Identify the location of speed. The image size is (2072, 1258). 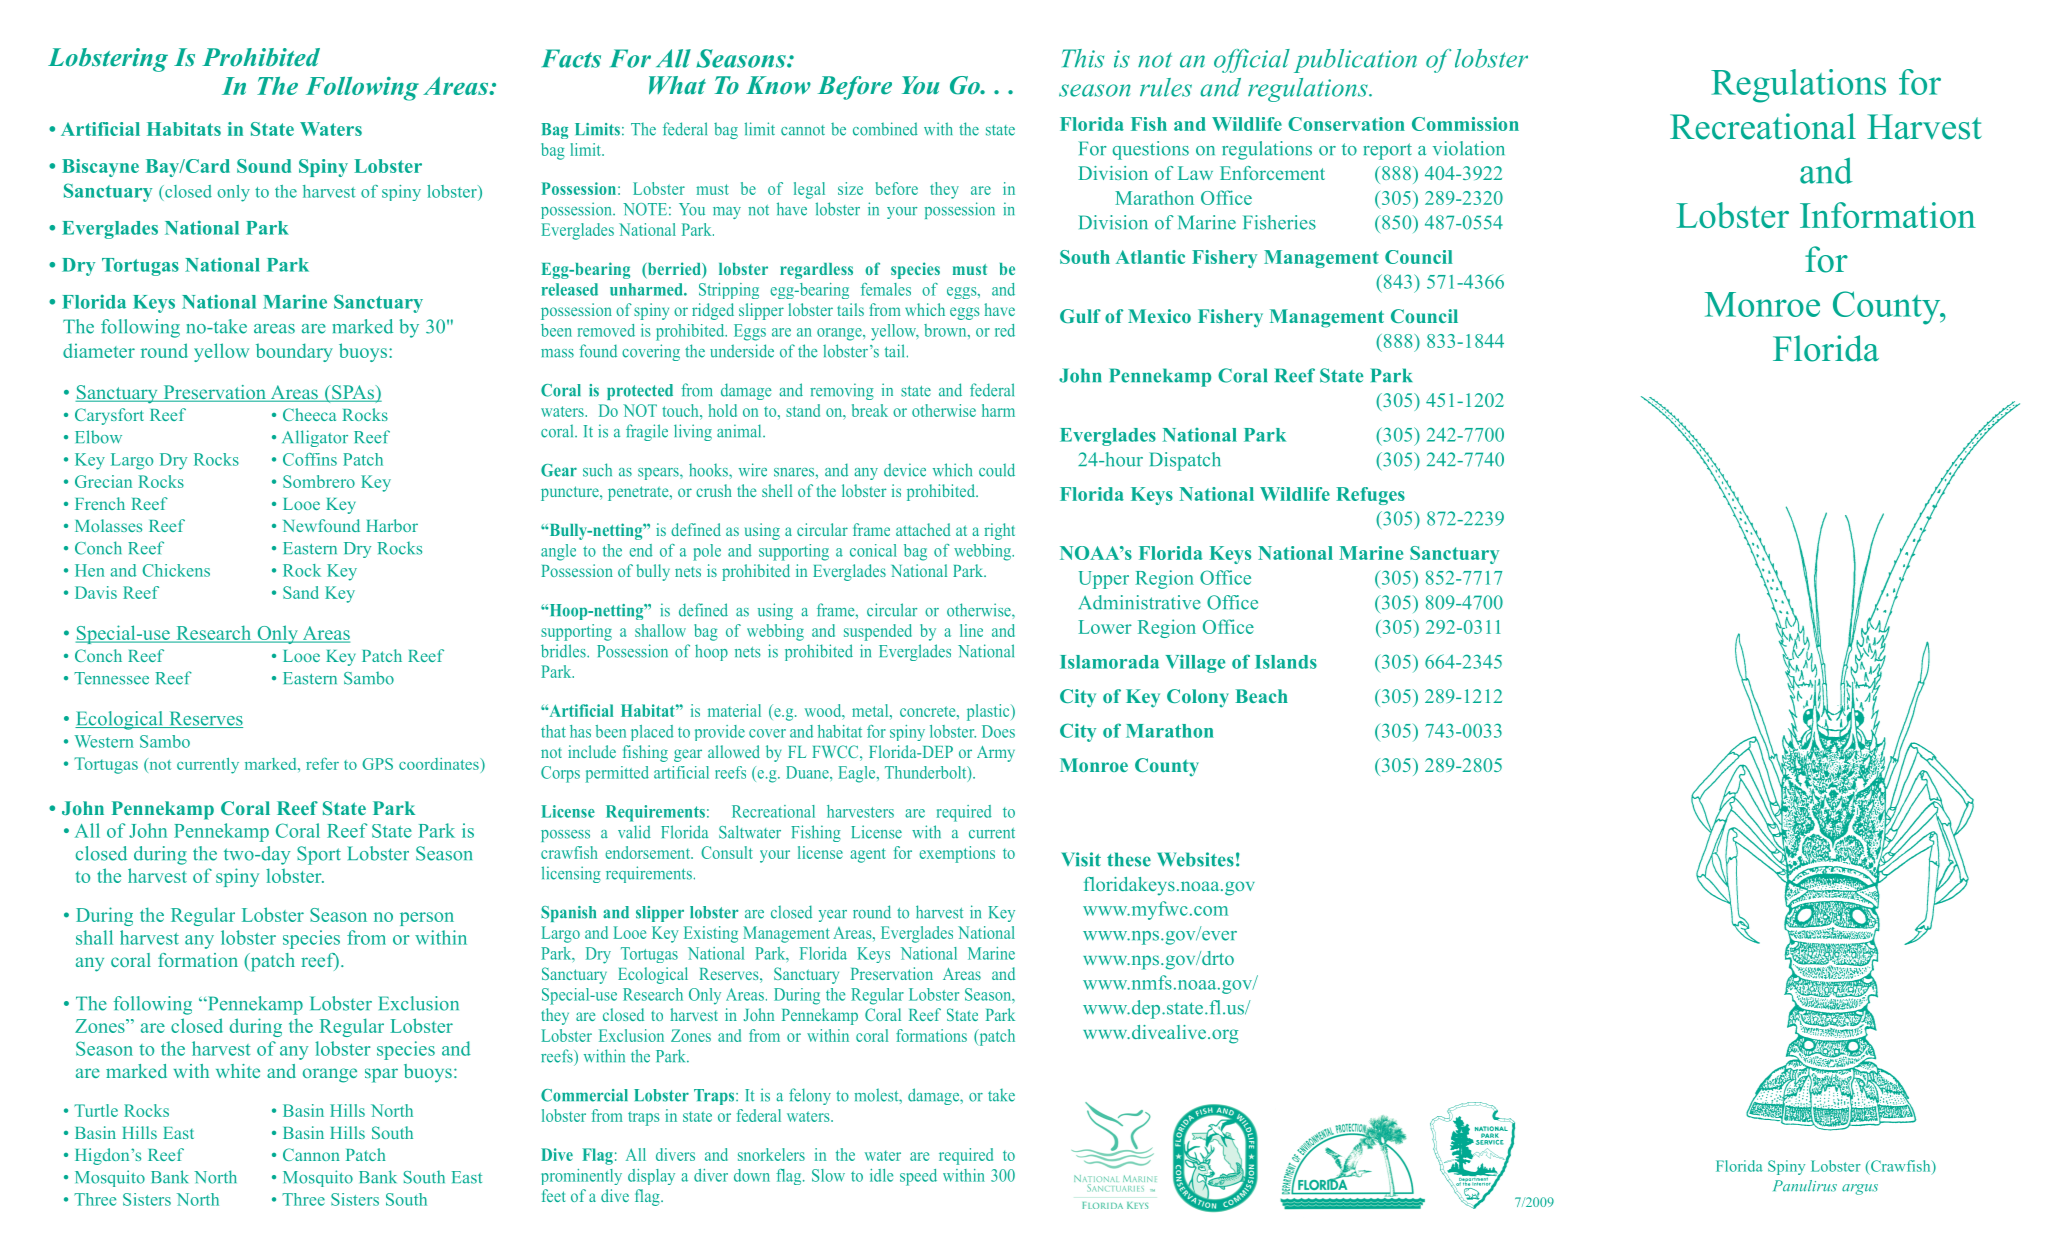
(918, 1177).
